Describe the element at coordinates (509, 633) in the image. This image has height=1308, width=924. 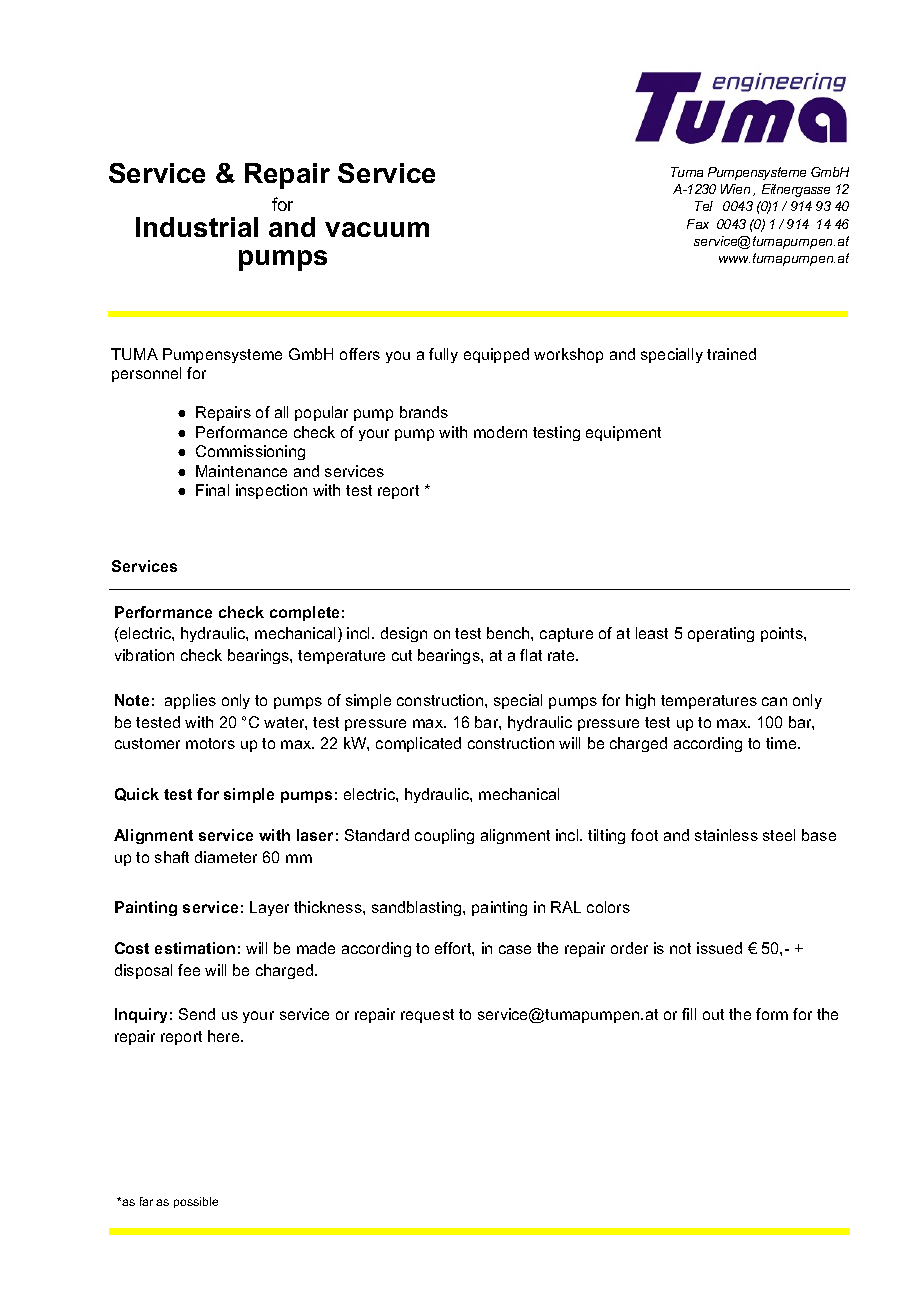
I see `bench` at that location.
